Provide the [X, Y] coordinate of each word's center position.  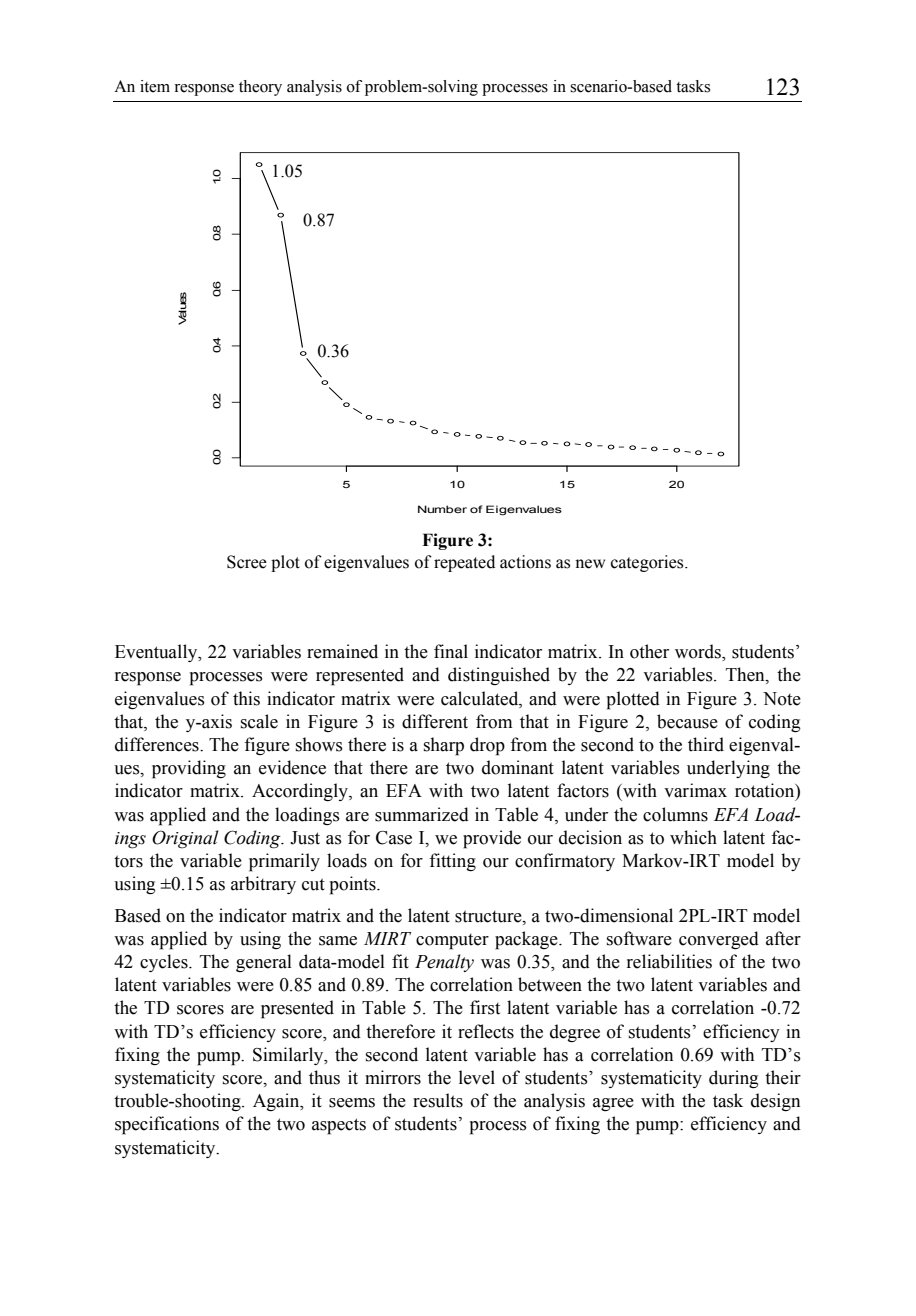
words [699, 652]
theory [260, 88]
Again [277, 1102]
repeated [464, 563]
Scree [247, 562]
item [155, 86]
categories [648, 563]
